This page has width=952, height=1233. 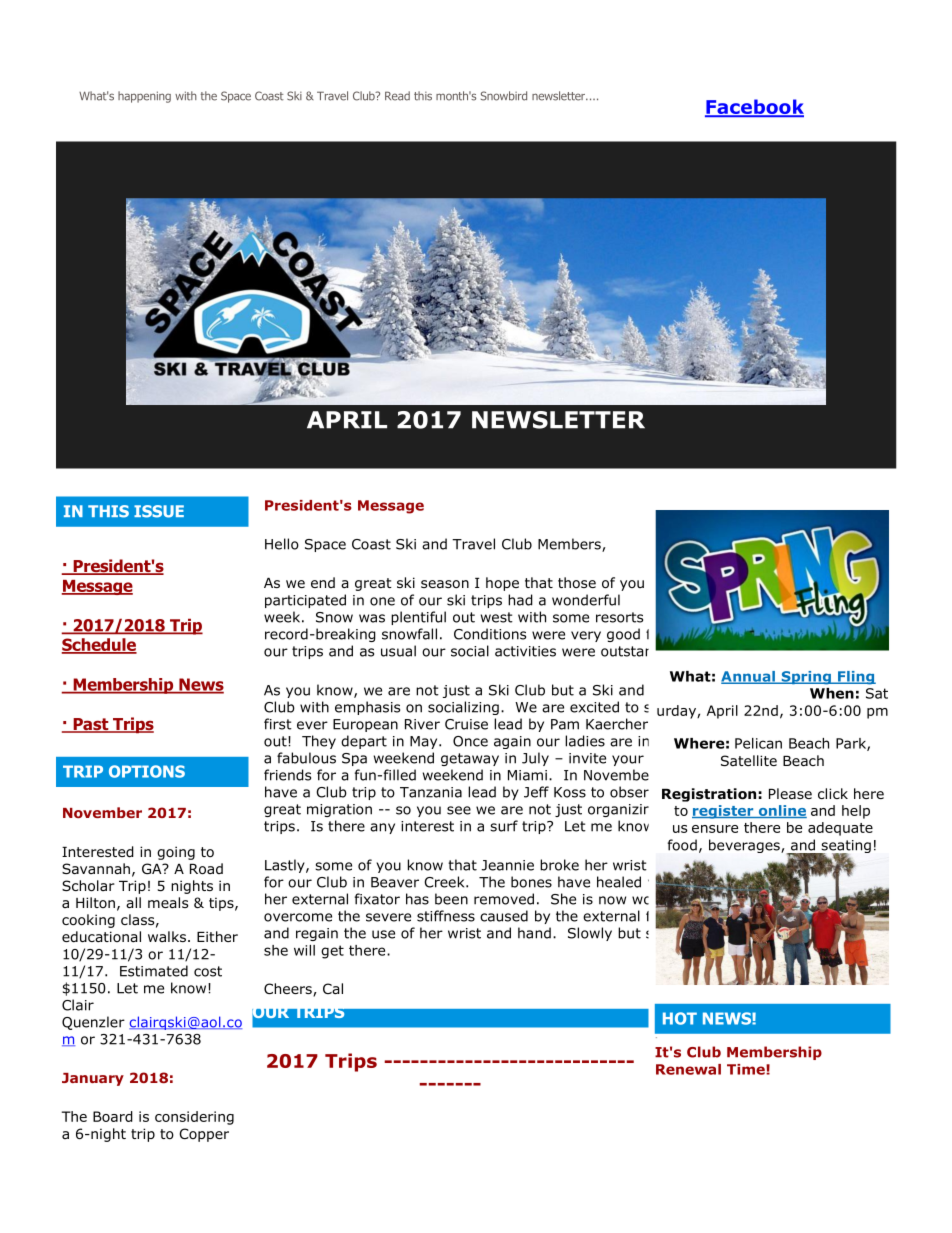 What do you see at coordinates (502, 584) in the page?
I see `hope` at bounding box center [502, 584].
